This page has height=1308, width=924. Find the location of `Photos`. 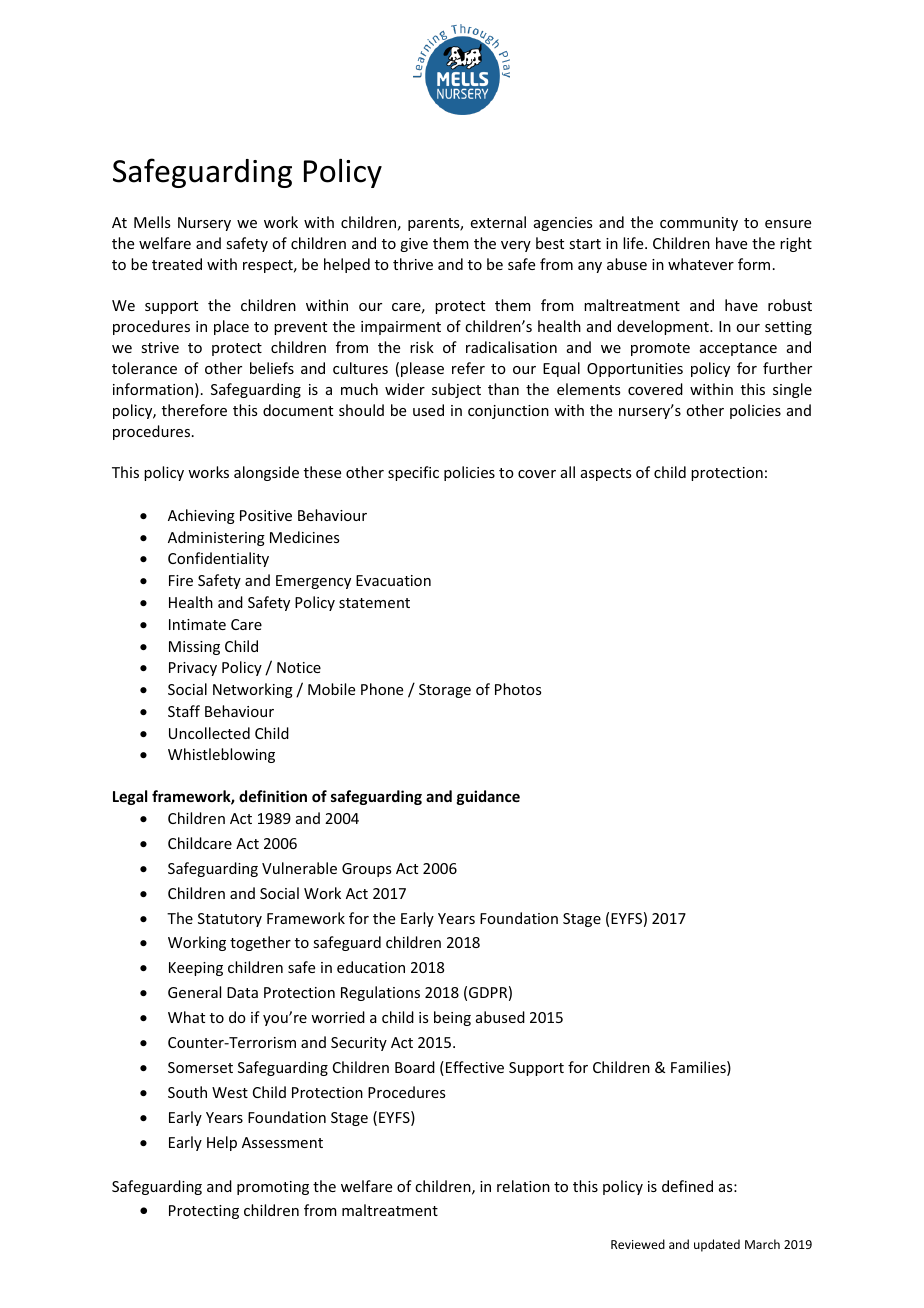

Photos is located at coordinates (518, 689).
